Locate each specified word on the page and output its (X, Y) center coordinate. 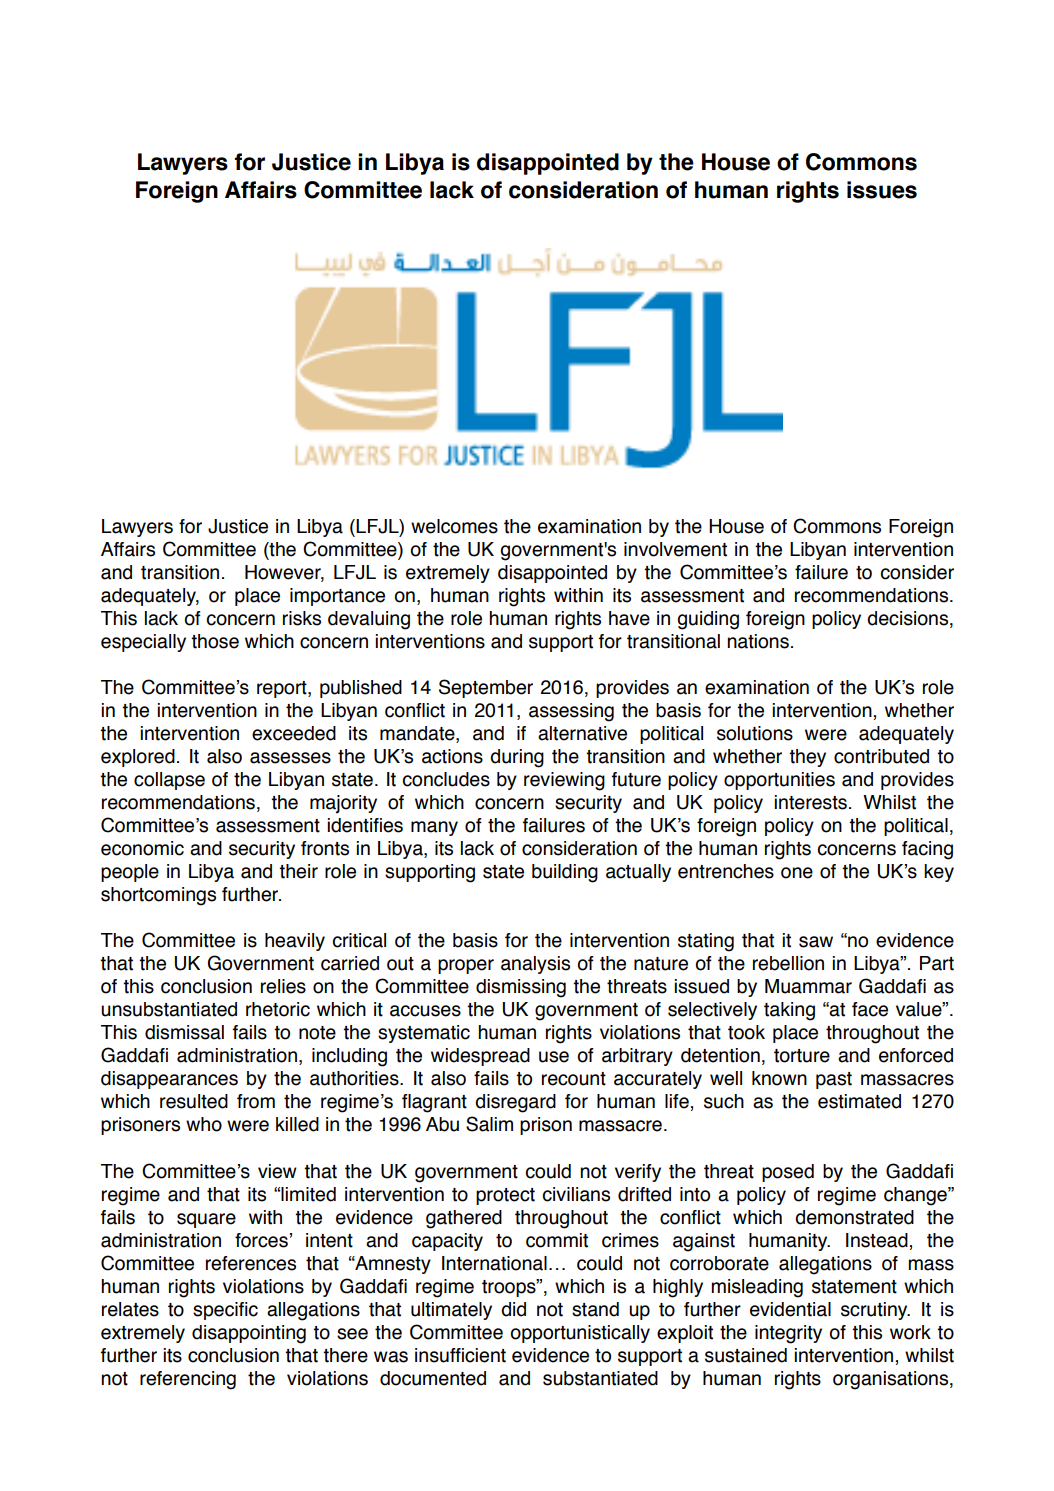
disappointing (249, 1334)
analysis (535, 965)
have (629, 618)
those (215, 641)
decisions (909, 619)
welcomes (454, 526)
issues (882, 190)
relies (283, 986)
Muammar (808, 986)
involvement (675, 549)
